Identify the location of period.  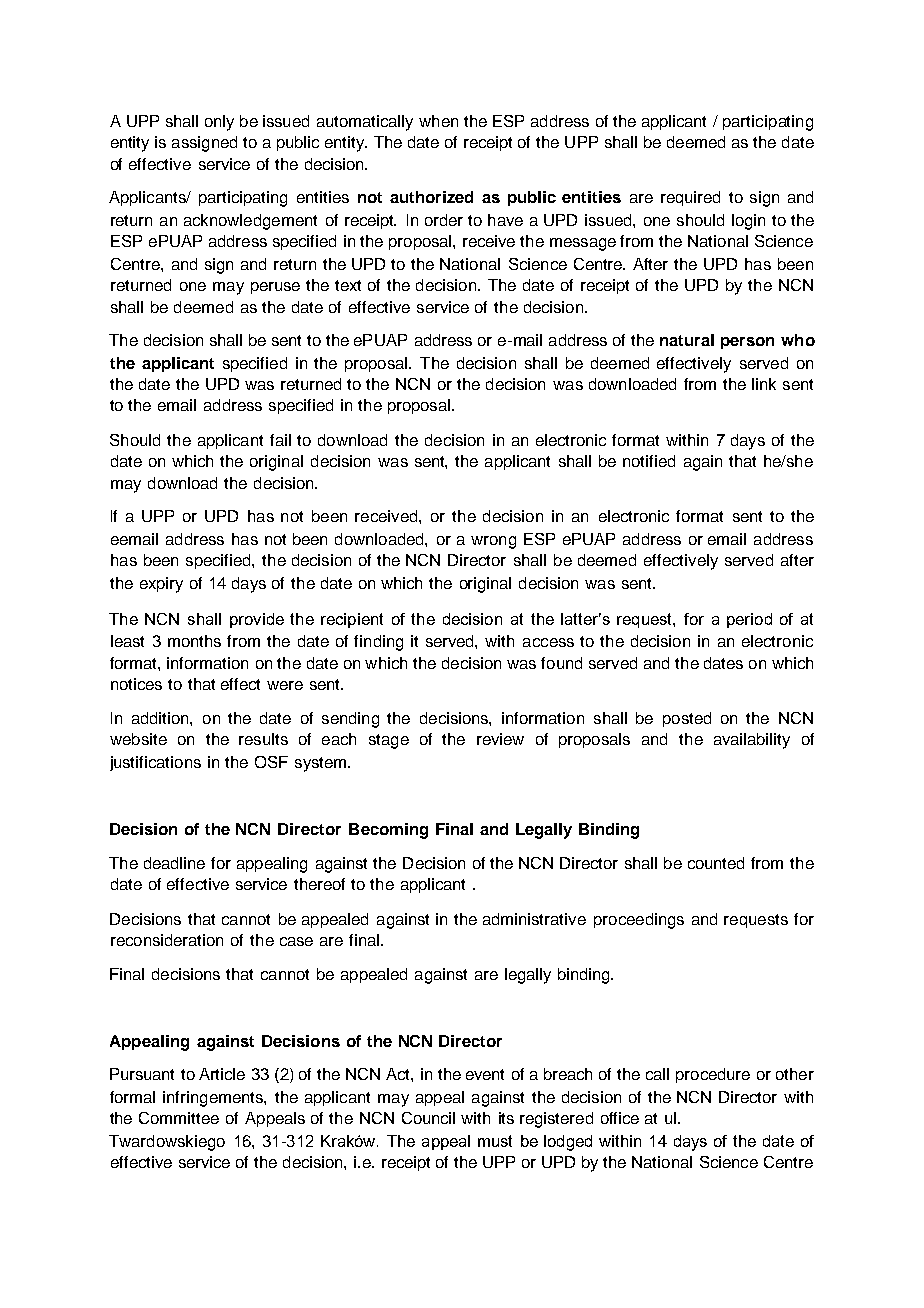
(749, 620).
